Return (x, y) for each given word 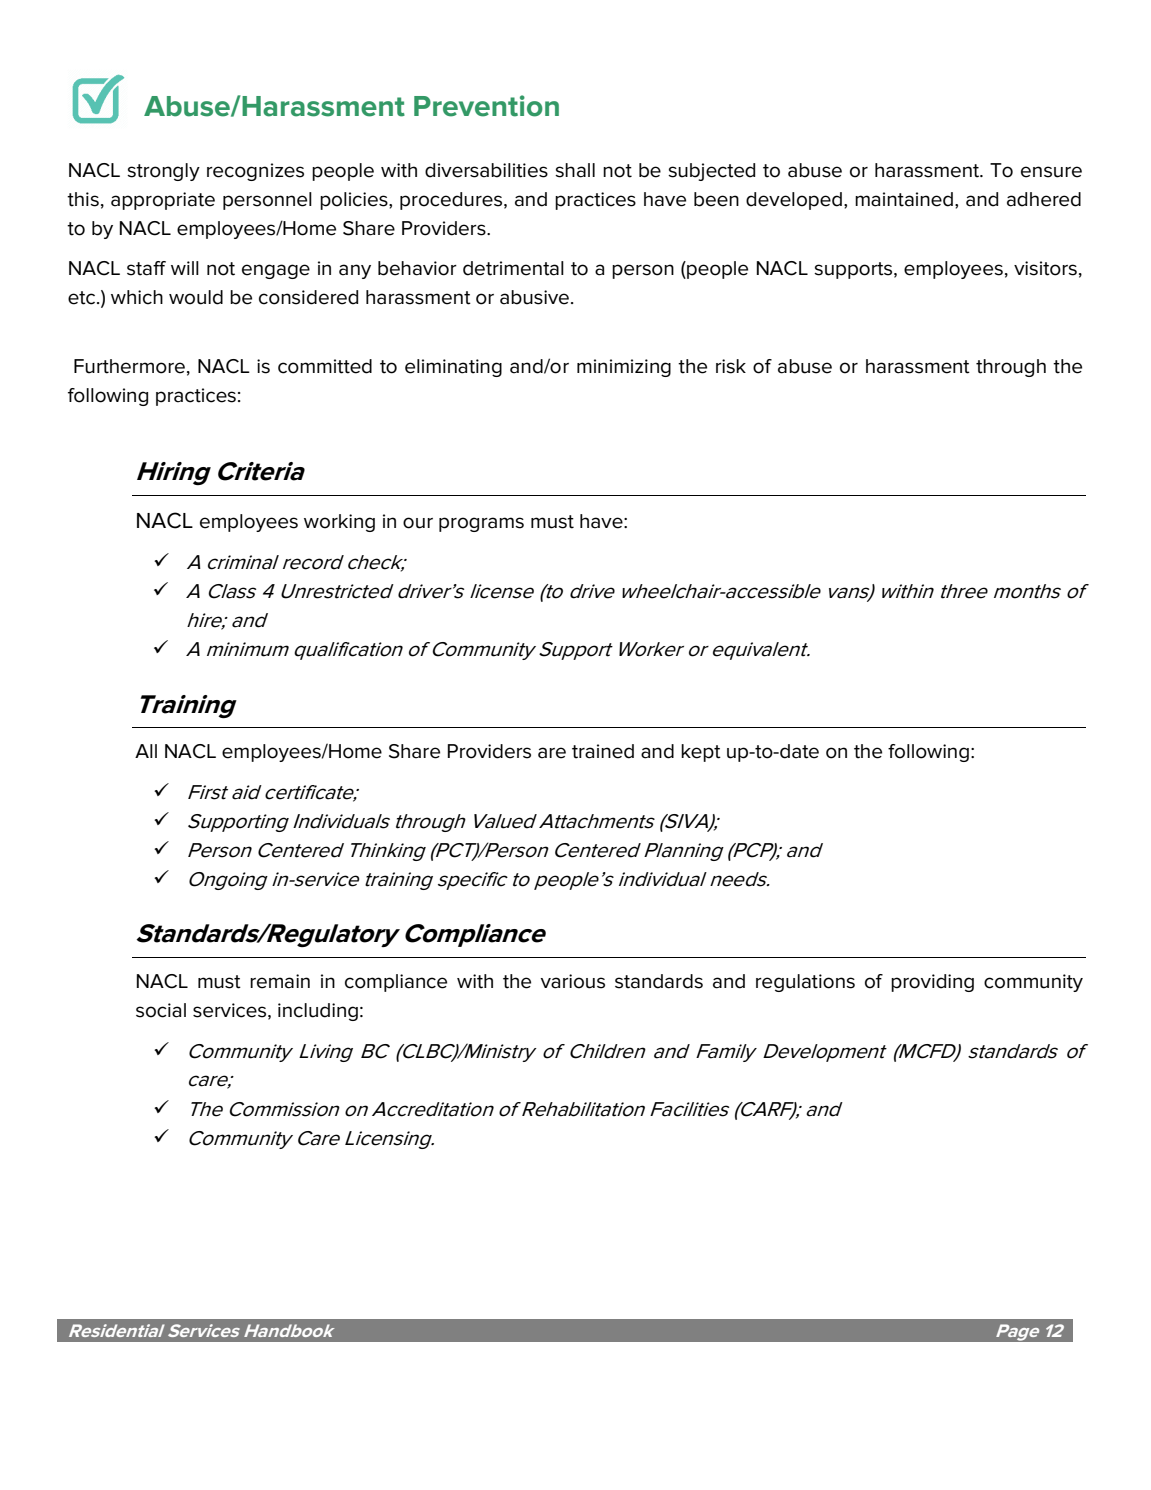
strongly (163, 172)
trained (603, 751)
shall (575, 170)
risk (731, 366)
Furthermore (129, 366)
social (161, 1010)
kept (701, 753)
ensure (1051, 172)
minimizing (624, 368)
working (339, 523)
